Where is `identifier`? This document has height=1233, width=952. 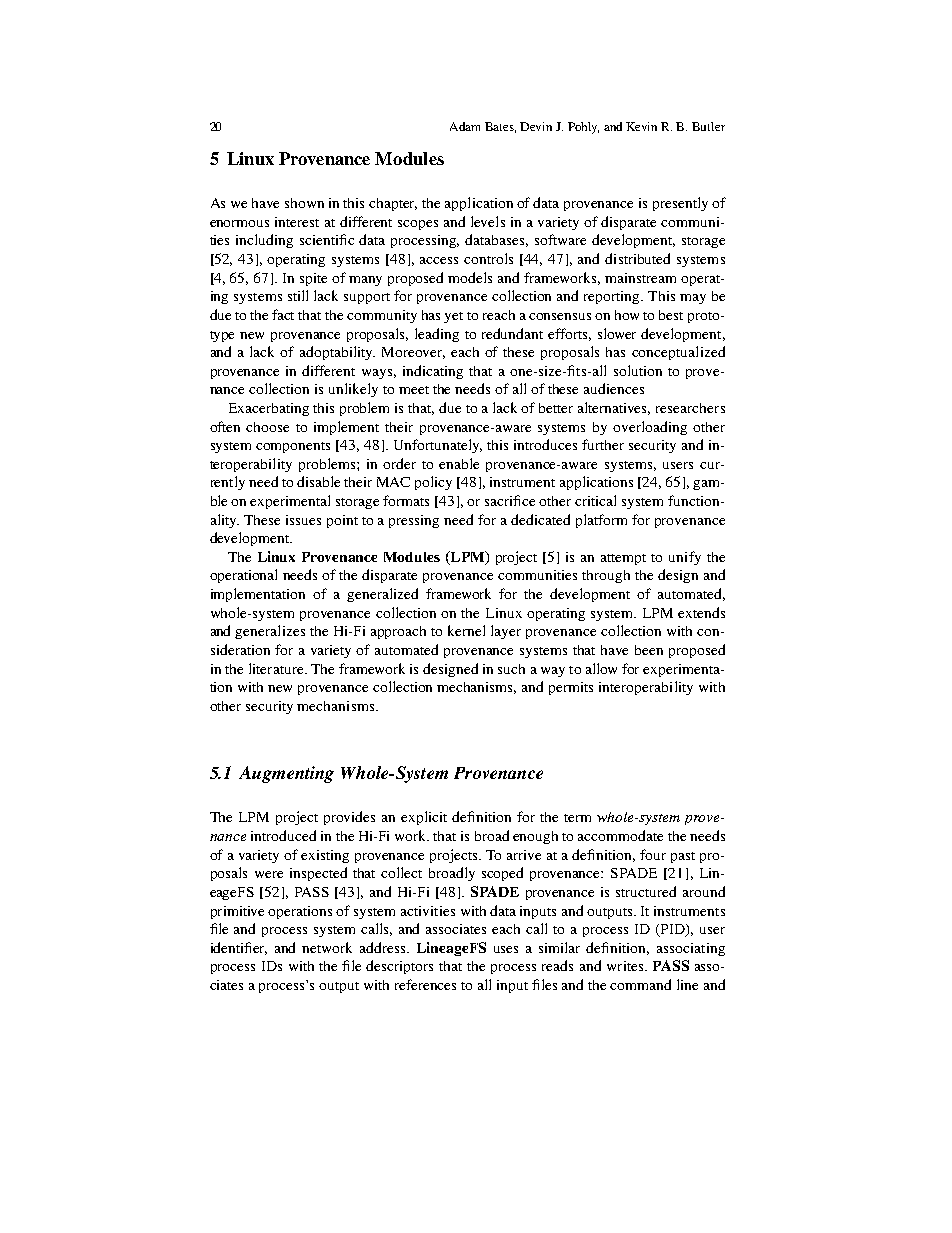
identifier is located at coordinates (239, 948).
